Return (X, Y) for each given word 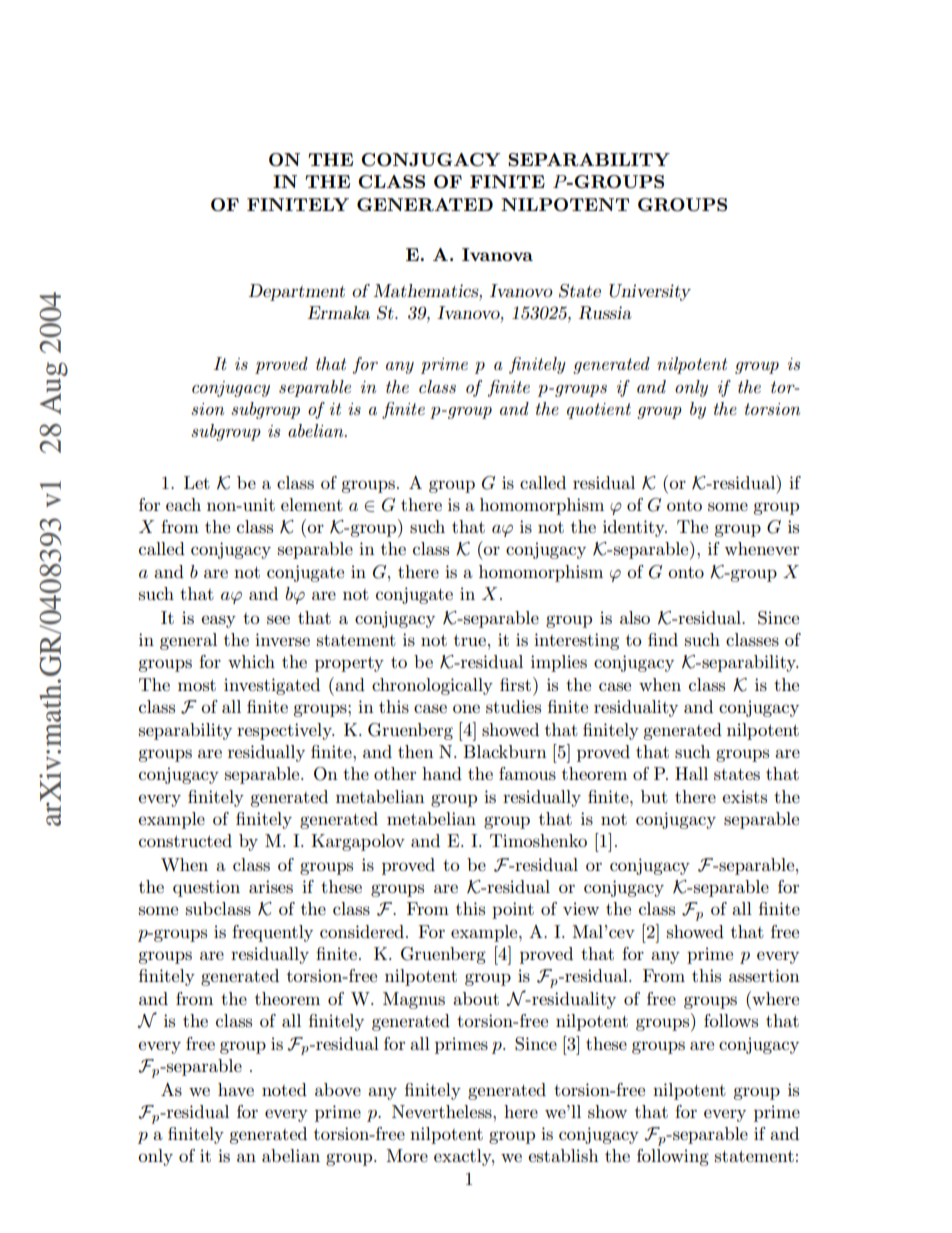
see (278, 620)
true (470, 640)
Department (296, 292)
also (635, 618)
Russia (604, 313)
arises (271, 887)
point (513, 910)
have (236, 1089)
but (654, 797)
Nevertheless (443, 1112)
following (673, 1157)
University (650, 292)
